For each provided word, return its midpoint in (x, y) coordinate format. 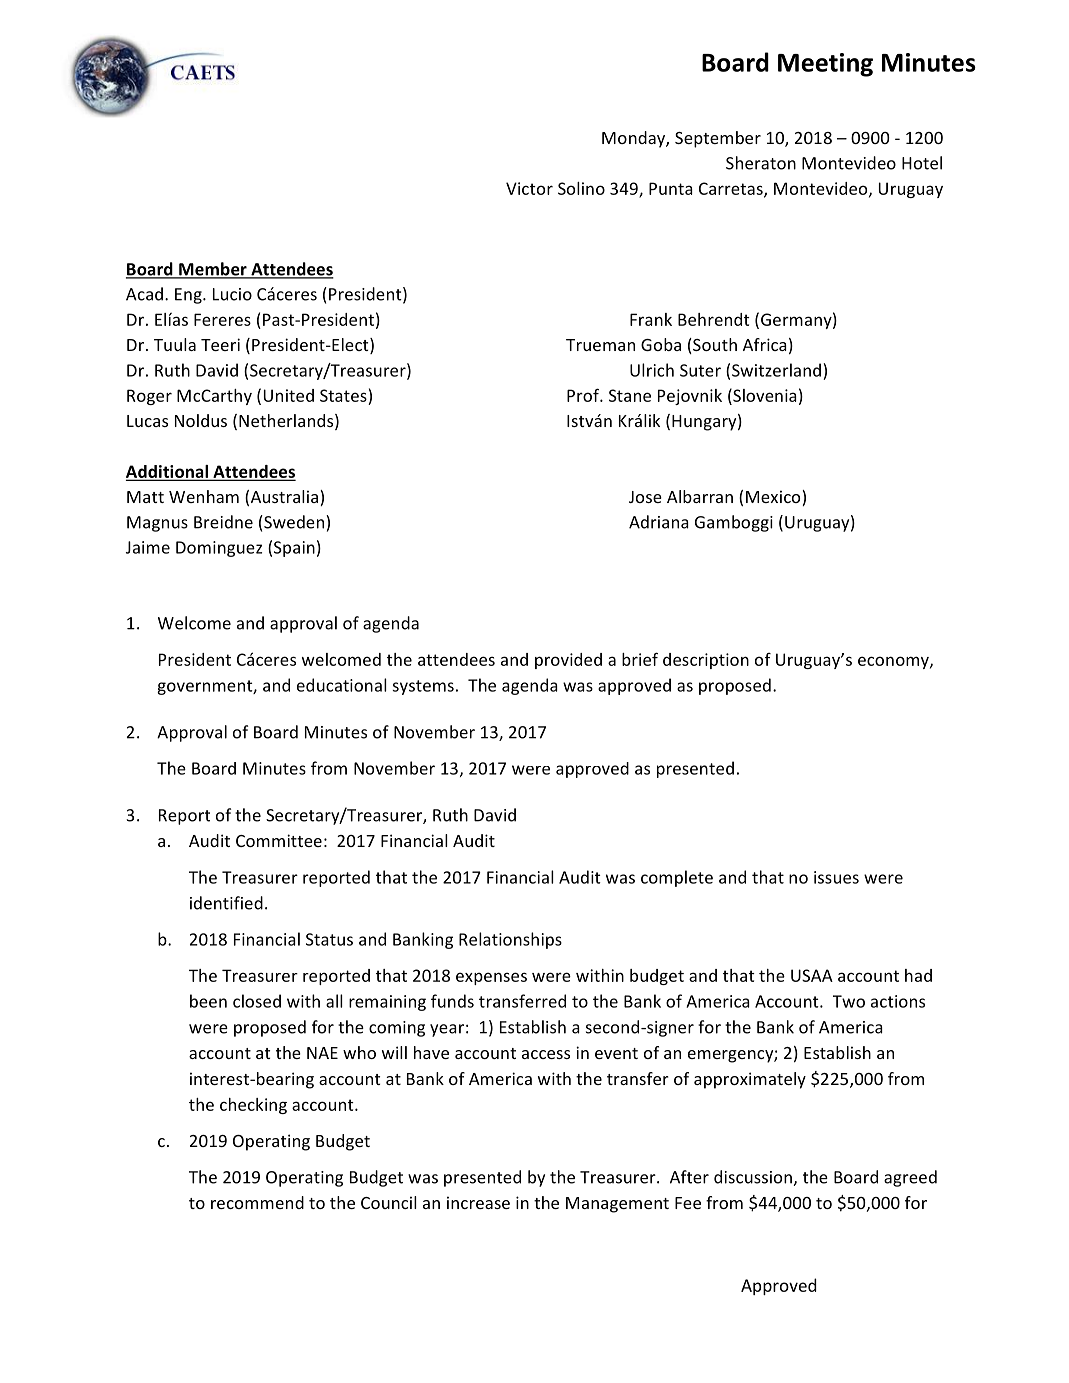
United (289, 395)
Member (213, 270)
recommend (257, 1202)
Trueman (600, 345)
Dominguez (219, 549)
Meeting (825, 65)
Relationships (510, 940)
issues (836, 877)
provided (568, 661)
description (706, 661)
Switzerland (776, 370)
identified (226, 903)
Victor (529, 188)
